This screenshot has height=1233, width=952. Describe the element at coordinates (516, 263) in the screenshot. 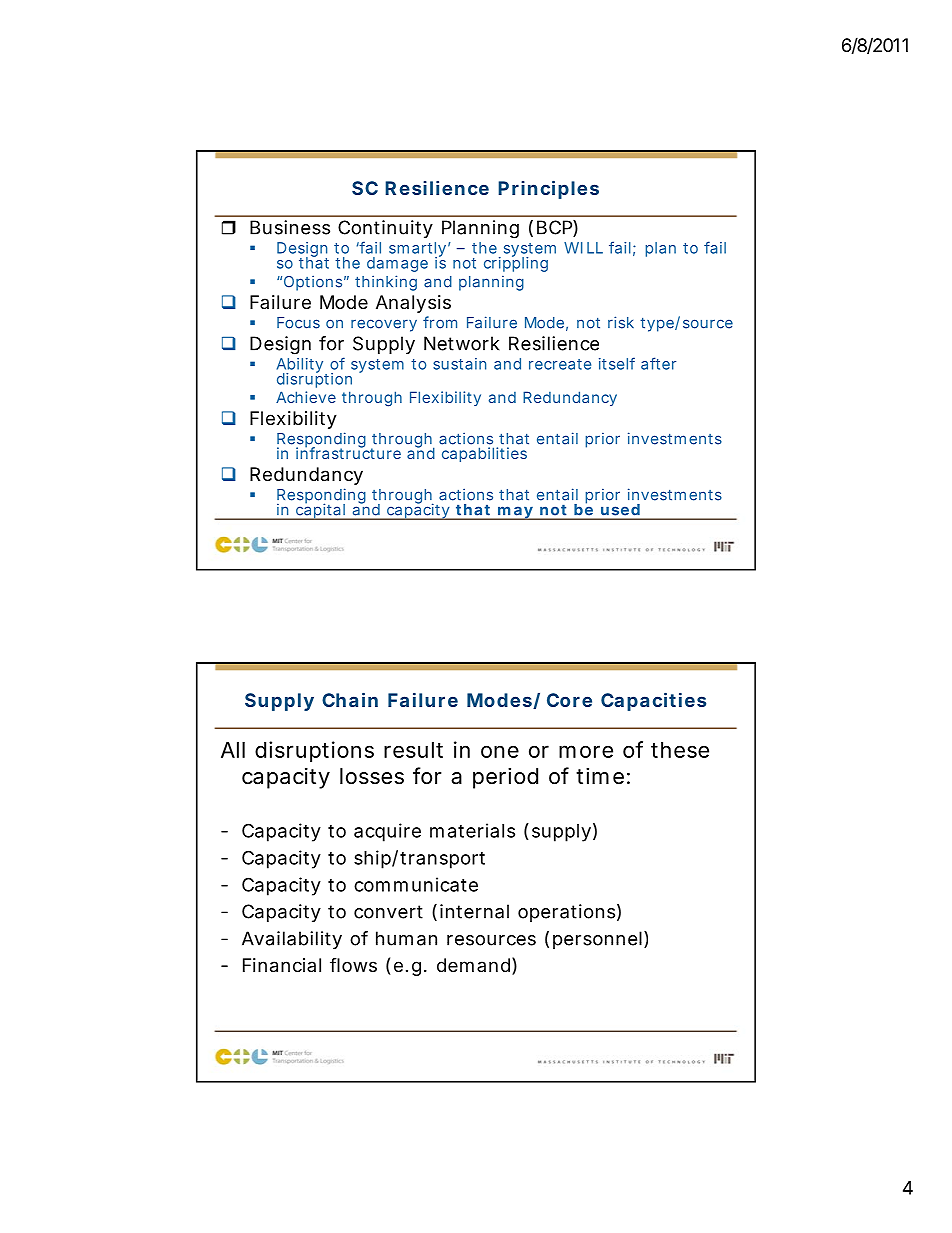

I see `crippling` at that location.
